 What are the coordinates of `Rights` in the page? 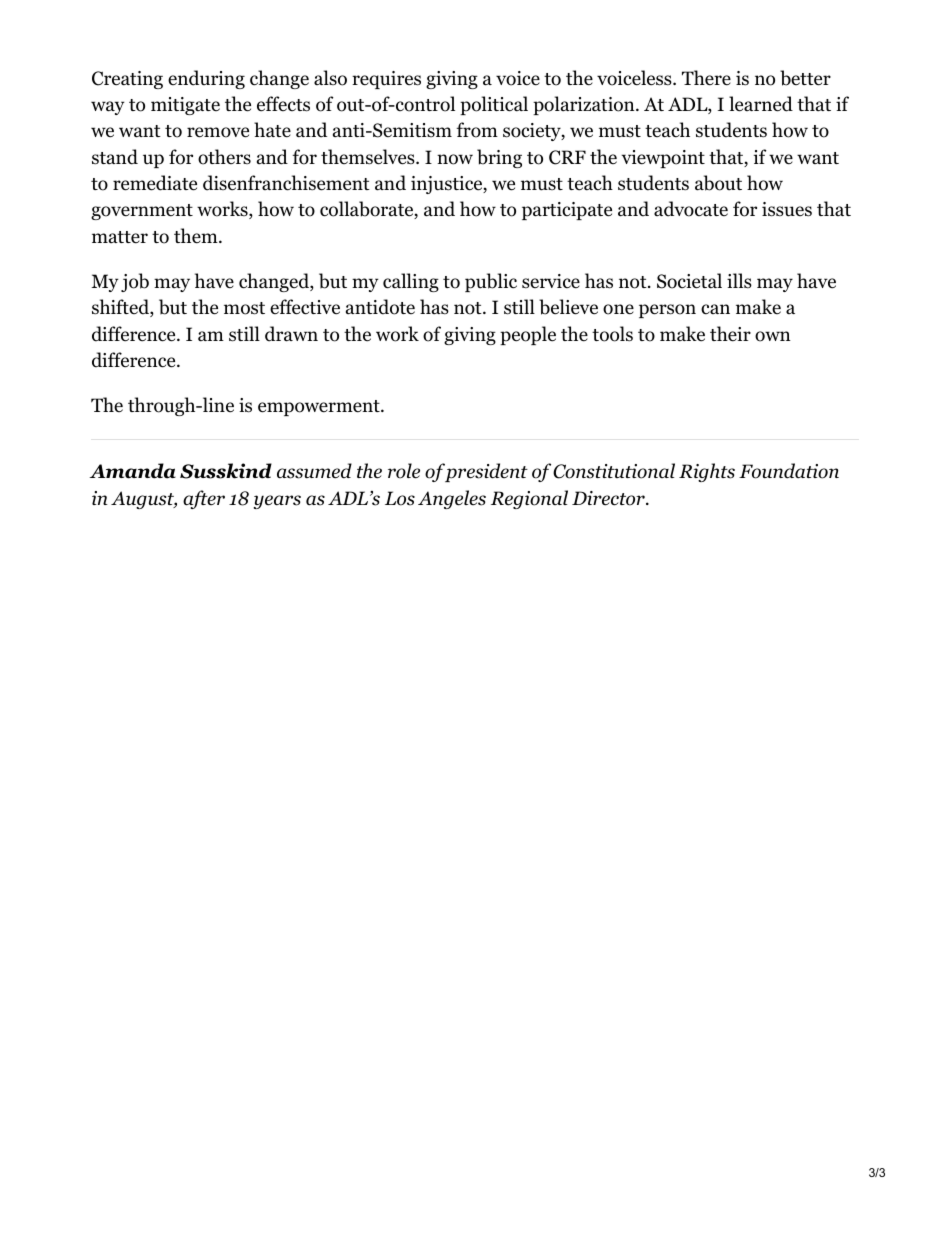 It's located at (707, 472).
